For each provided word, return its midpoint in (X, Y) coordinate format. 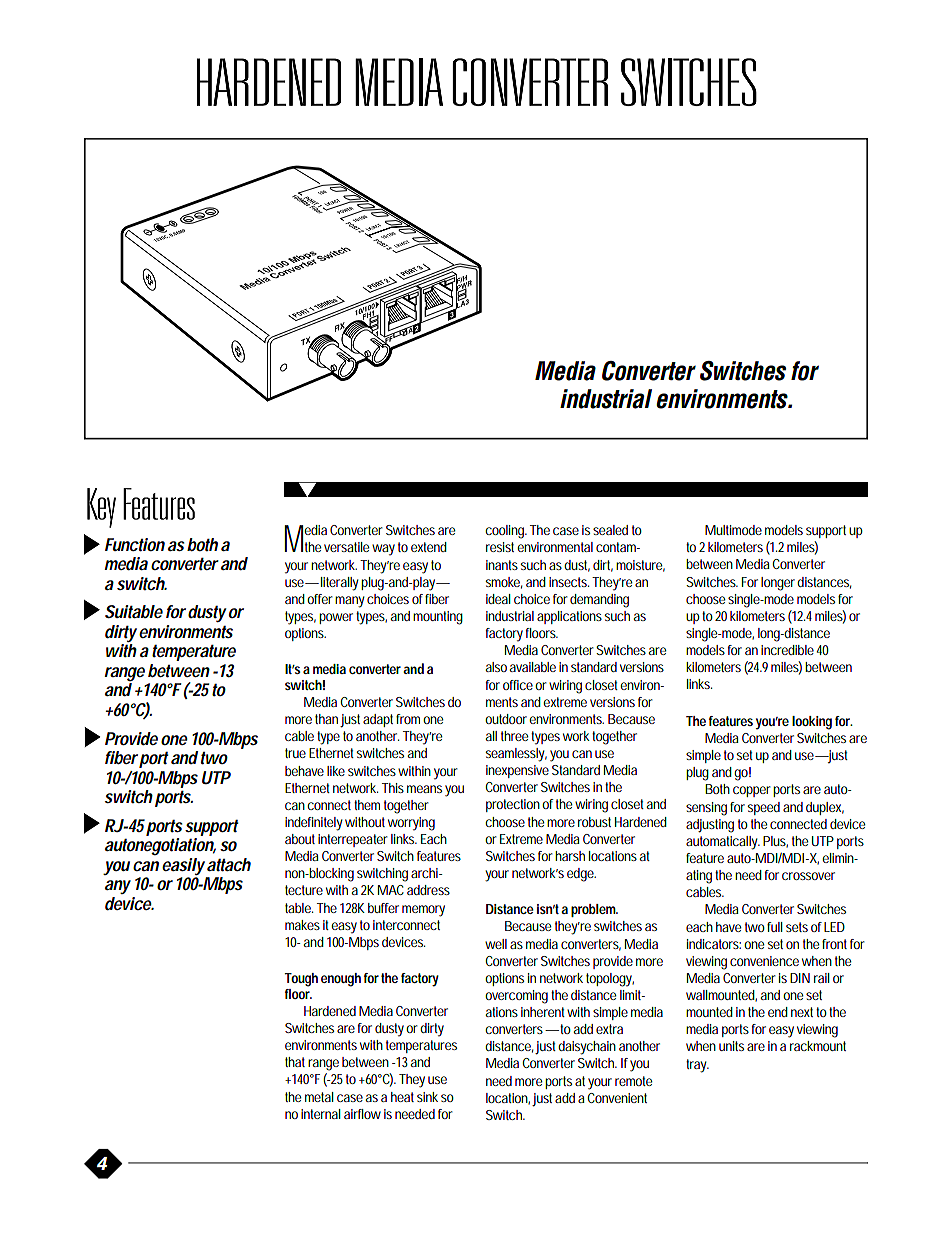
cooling (506, 532)
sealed (610, 530)
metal (319, 1097)
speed (764, 808)
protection (513, 805)
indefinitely (314, 824)
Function (135, 545)
